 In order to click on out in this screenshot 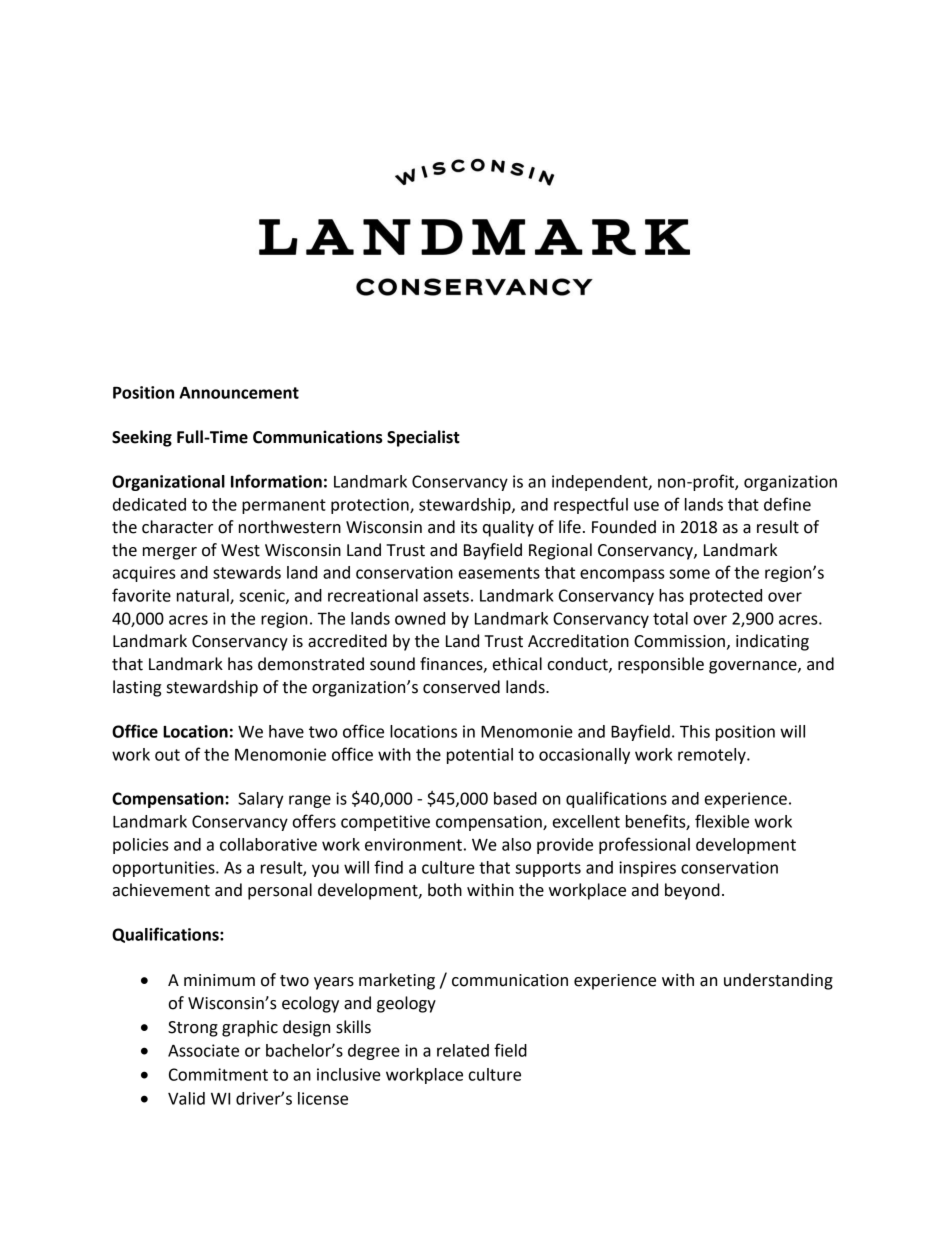, I will do `click(167, 755)`.
